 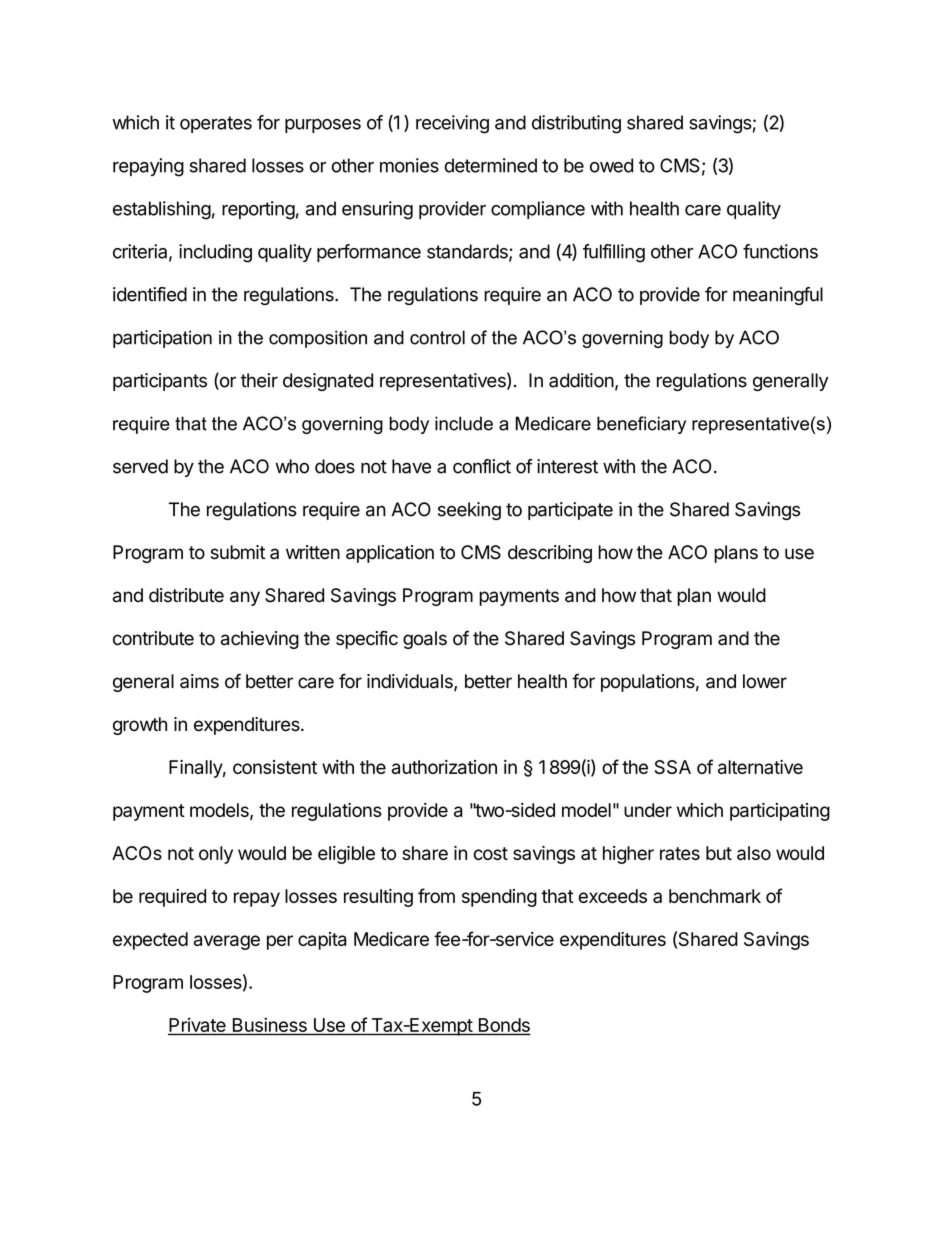 What do you see at coordinates (199, 681) in the document?
I see `aims` at bounding box center [199, 681].
